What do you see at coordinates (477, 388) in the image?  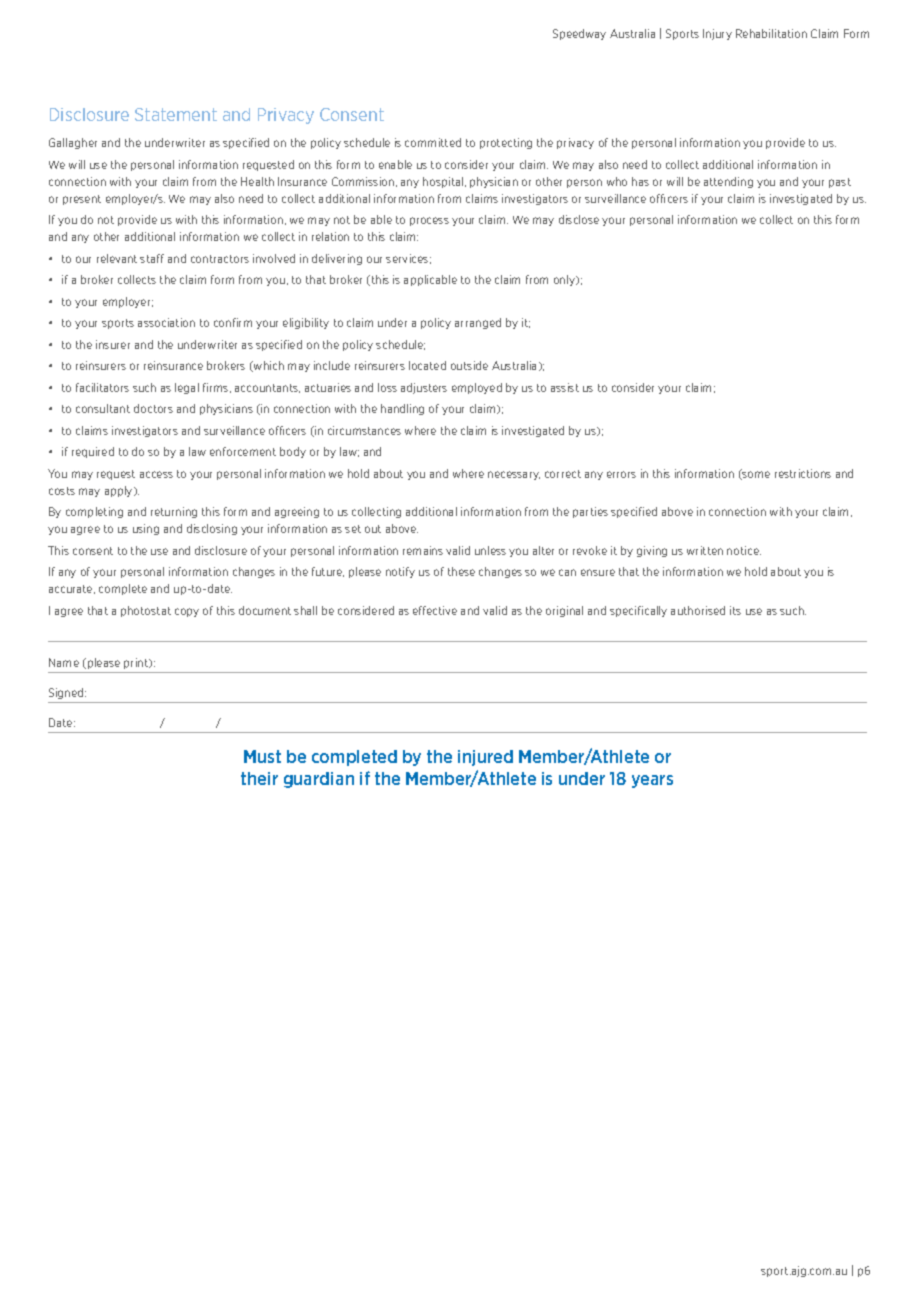 I see `employed` at bounding box center [477, 388].
